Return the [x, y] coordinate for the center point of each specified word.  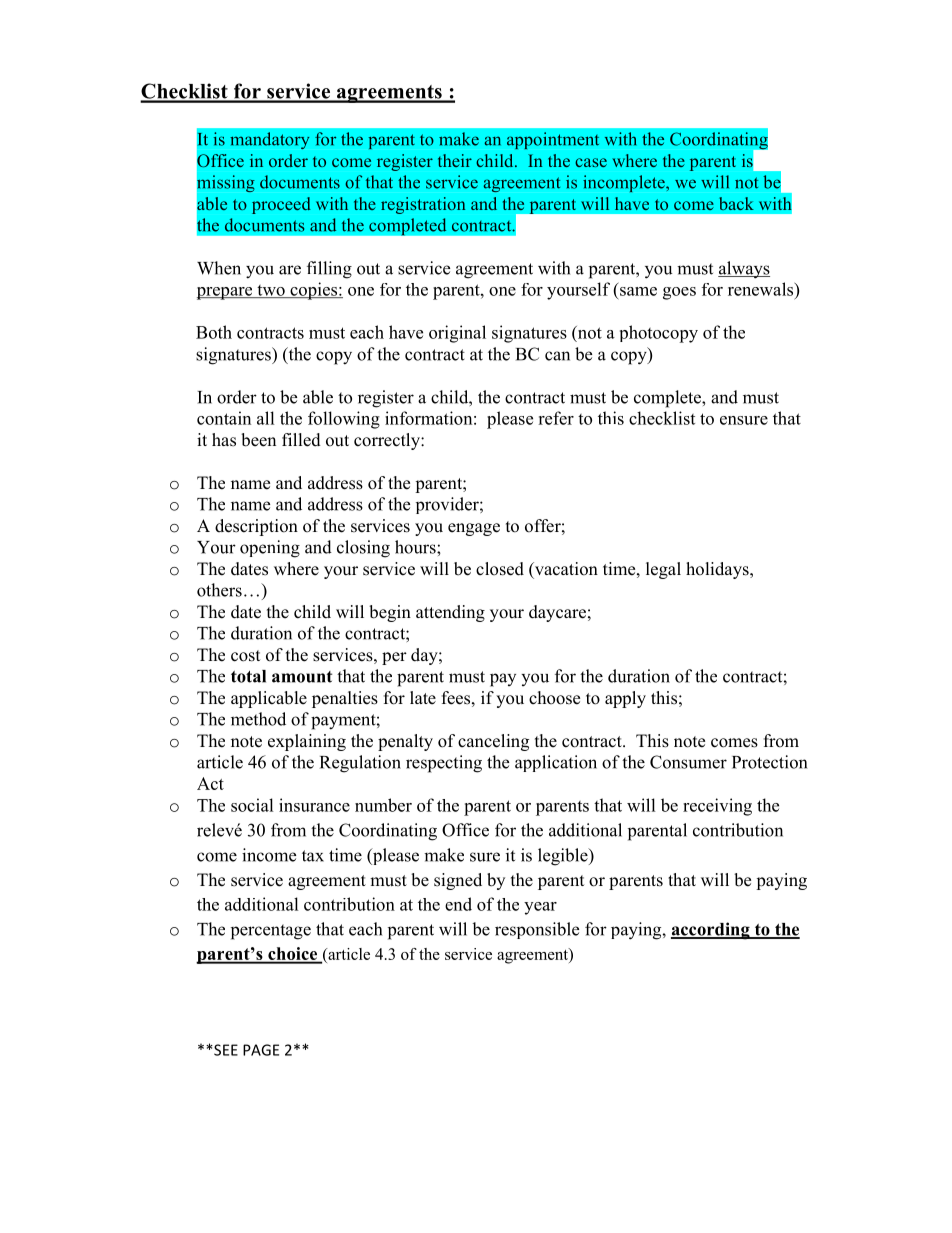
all [266, 418]
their [455, 160]
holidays [718, 570]
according [711, 931]
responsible [537, 930]
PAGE [261, 1050]
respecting [444, 764]
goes [679, 293]
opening [270, 549]
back [736, 203]
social [252, 805]
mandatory [269, 140]
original [457, 334]
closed [500, 569]
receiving [717, 807]
